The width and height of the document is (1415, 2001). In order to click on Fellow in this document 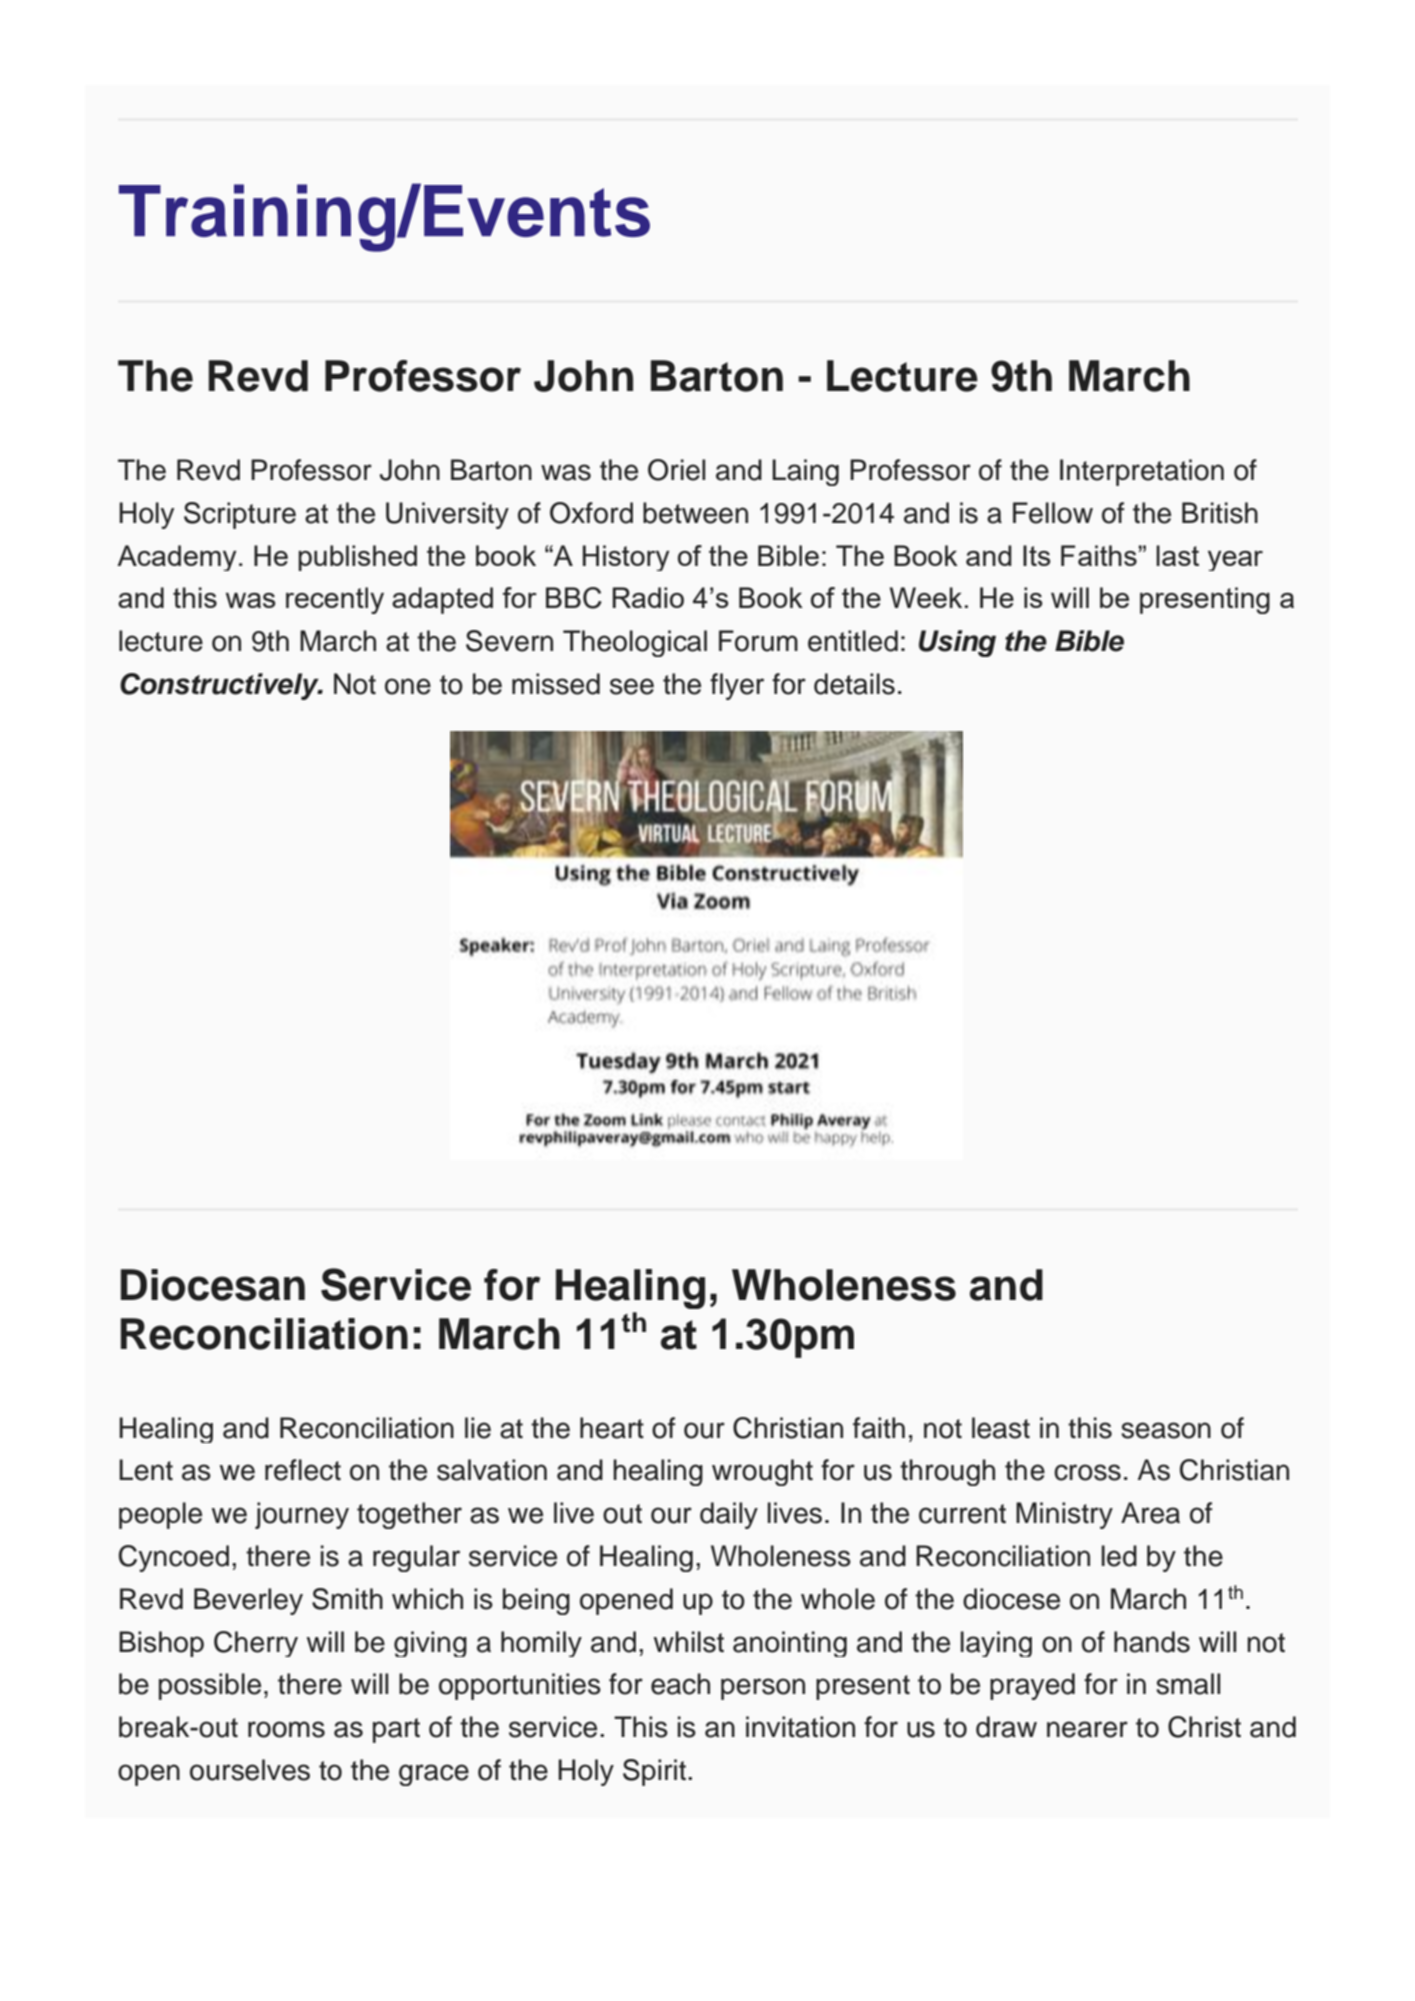, I will do `click(1053, 513)`.
